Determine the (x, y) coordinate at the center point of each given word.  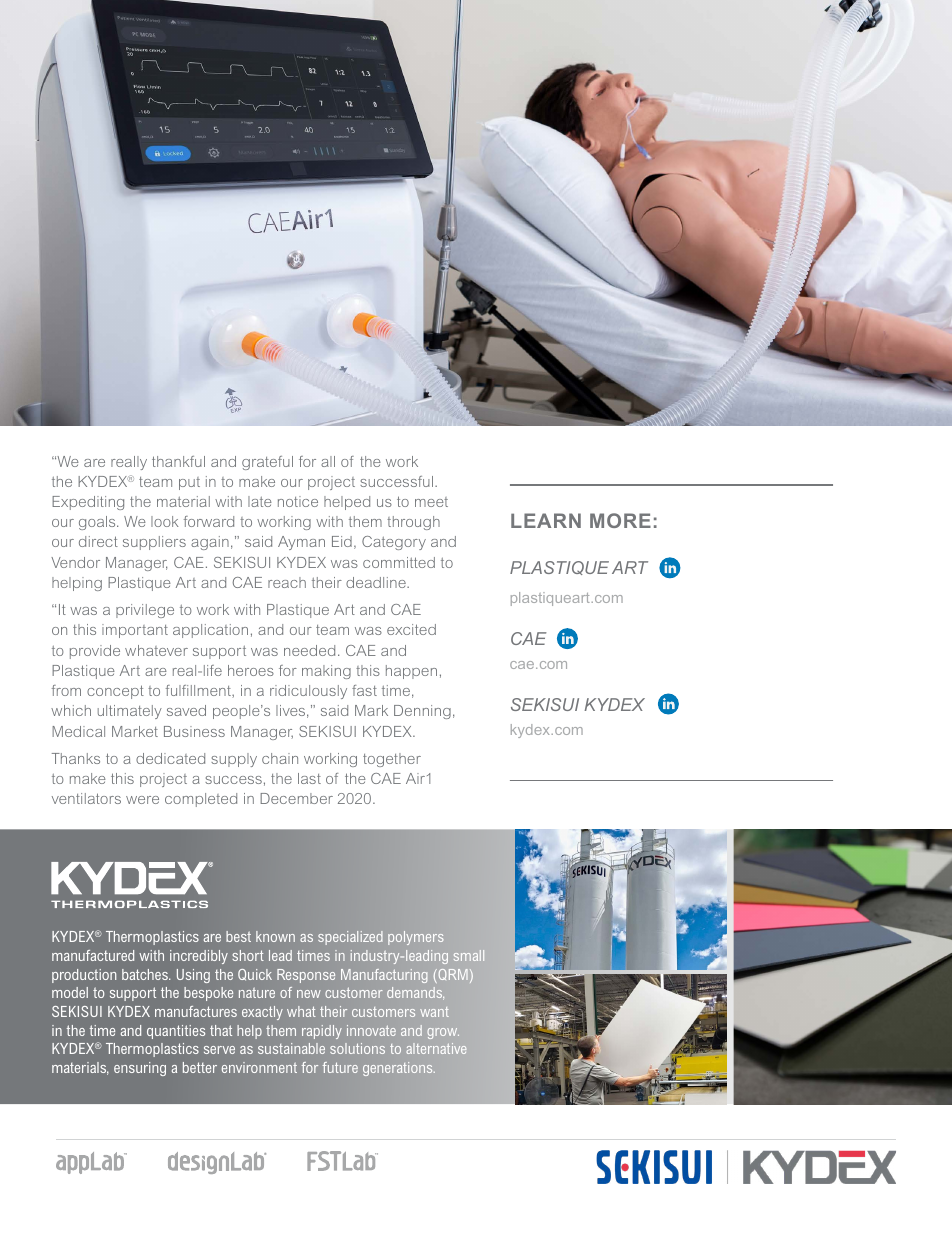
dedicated (170, 758)
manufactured (93, 955)
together (392, 760)
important (135, 631)
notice (298, 501)
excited (411, 629)
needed (309, 650)
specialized (350, 938)
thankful (178, 461)
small (469, 955)
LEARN (546, 520)
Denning (422, 712)
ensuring (140, 1069)
